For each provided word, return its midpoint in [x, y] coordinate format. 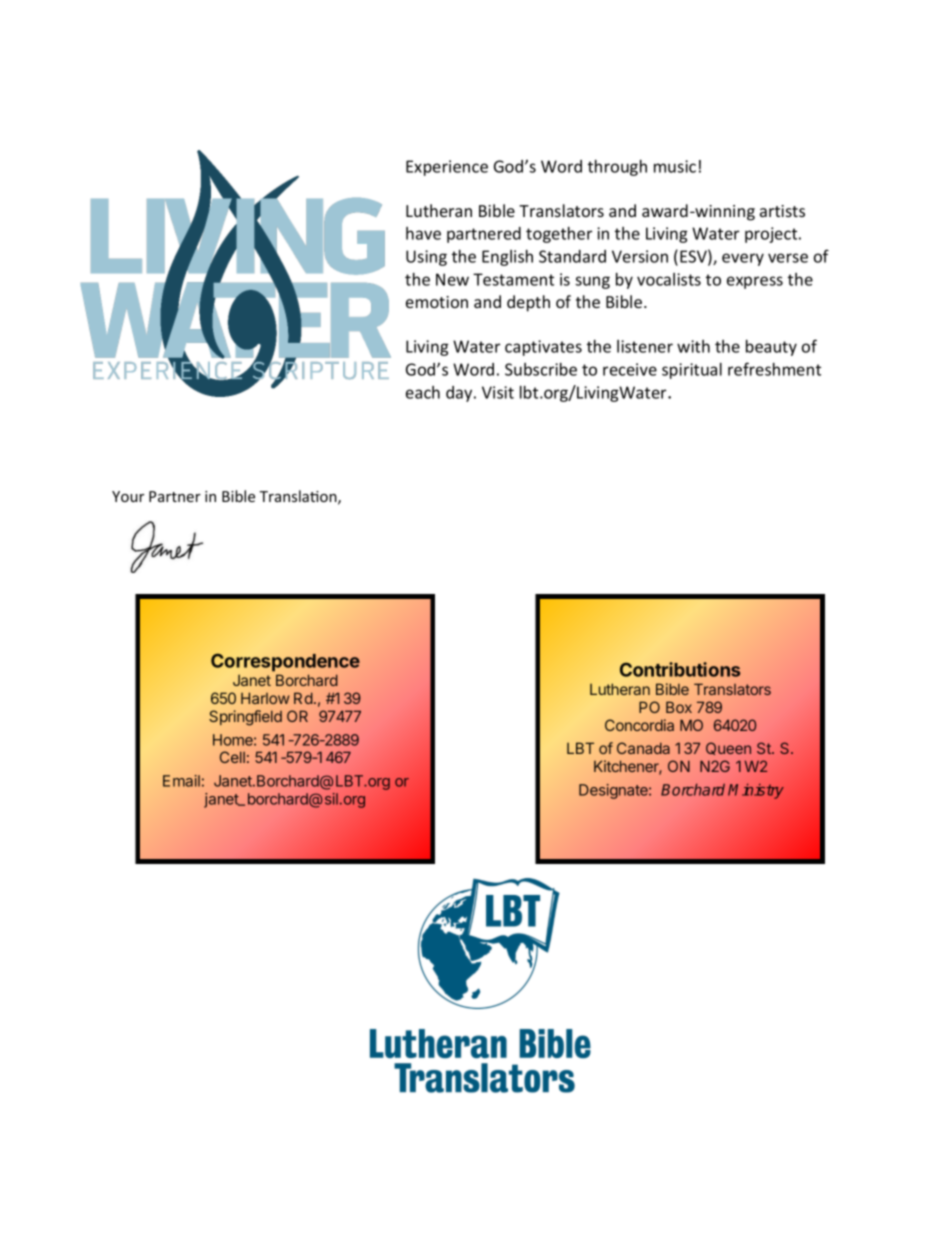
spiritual [692, 371]
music [675, 166]
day [460, 394]
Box [679, 707]
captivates [543, 348]
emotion [437, 302]
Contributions [680, 669]
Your [128, 496]
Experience [447, 168]
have [423, 233]
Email [181, 781]
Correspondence [285, 662]
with [693, 346]
